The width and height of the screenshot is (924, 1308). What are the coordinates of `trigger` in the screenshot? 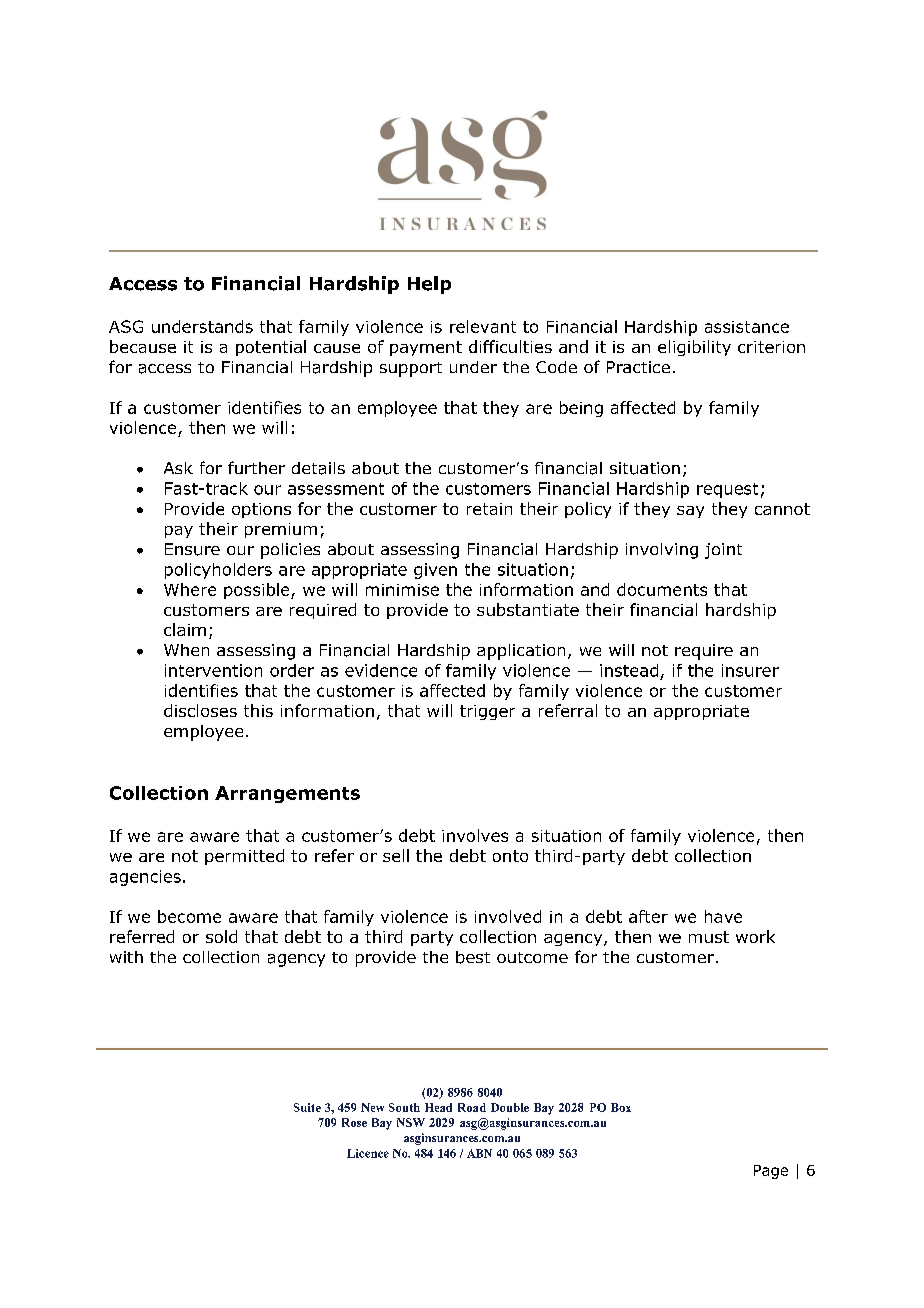 It's located at (487, 712).
